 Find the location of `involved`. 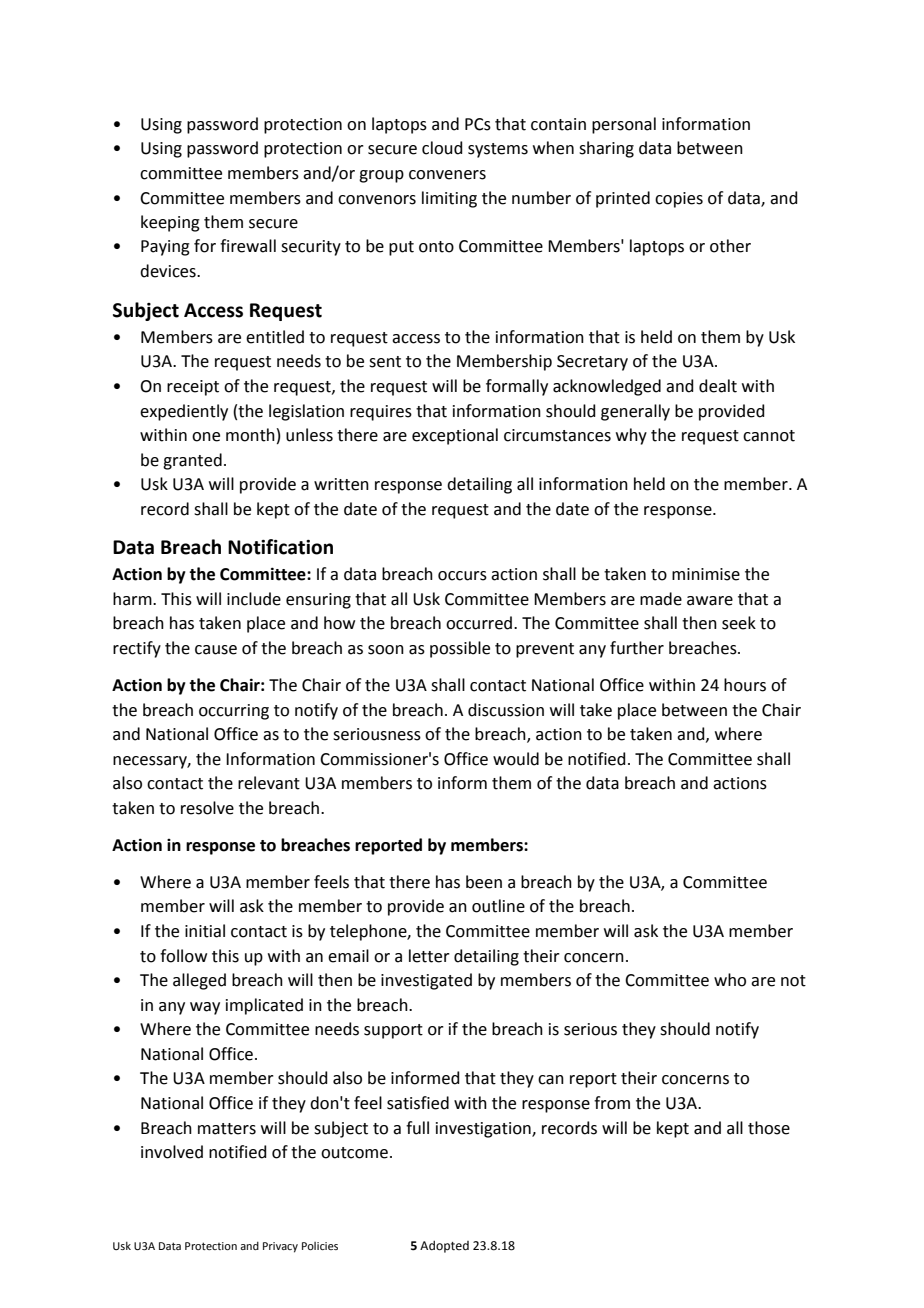

involved is located at coordinates (172, 1152).
